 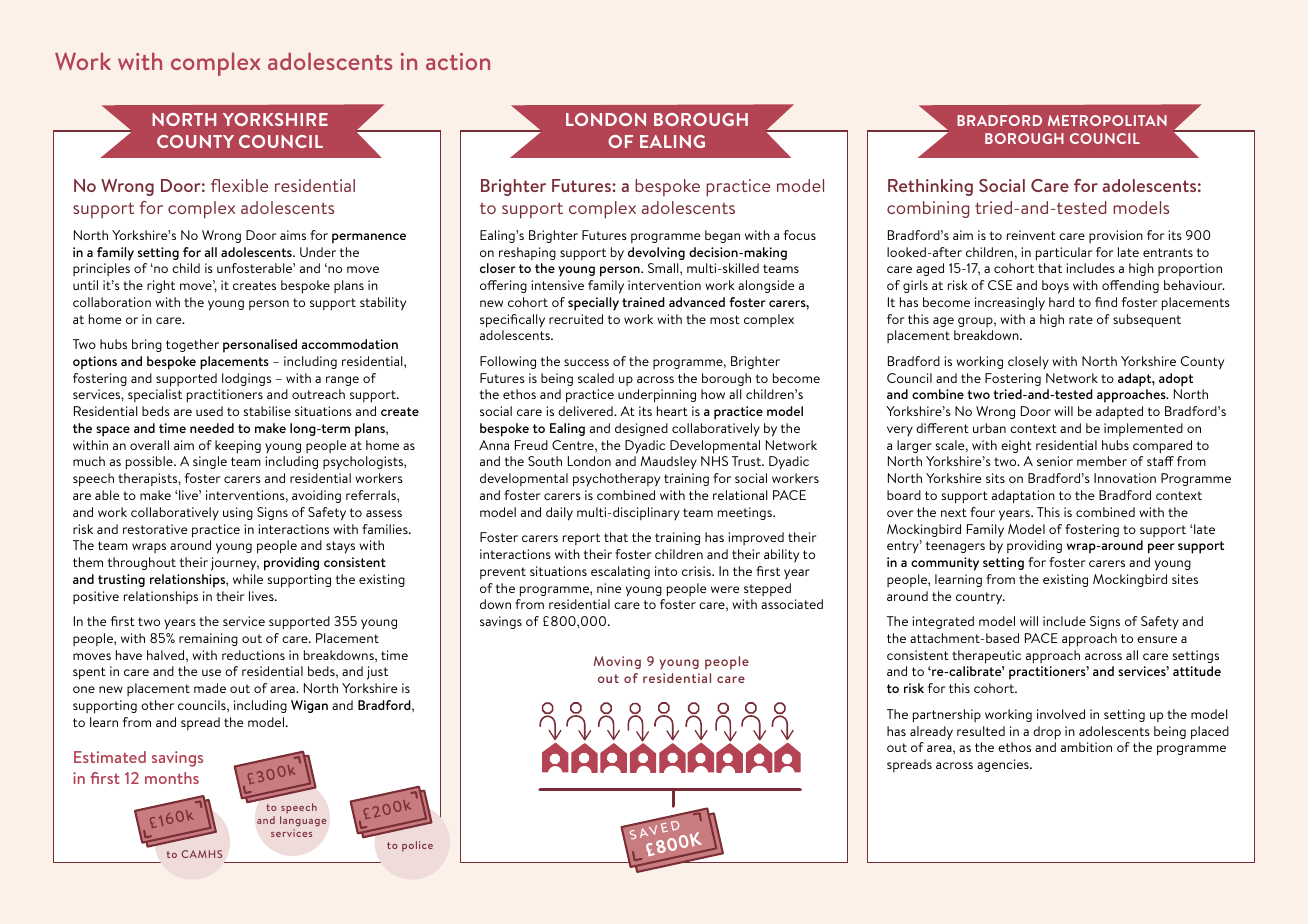 I want to click on remaining, so click(x=208, y=639).
